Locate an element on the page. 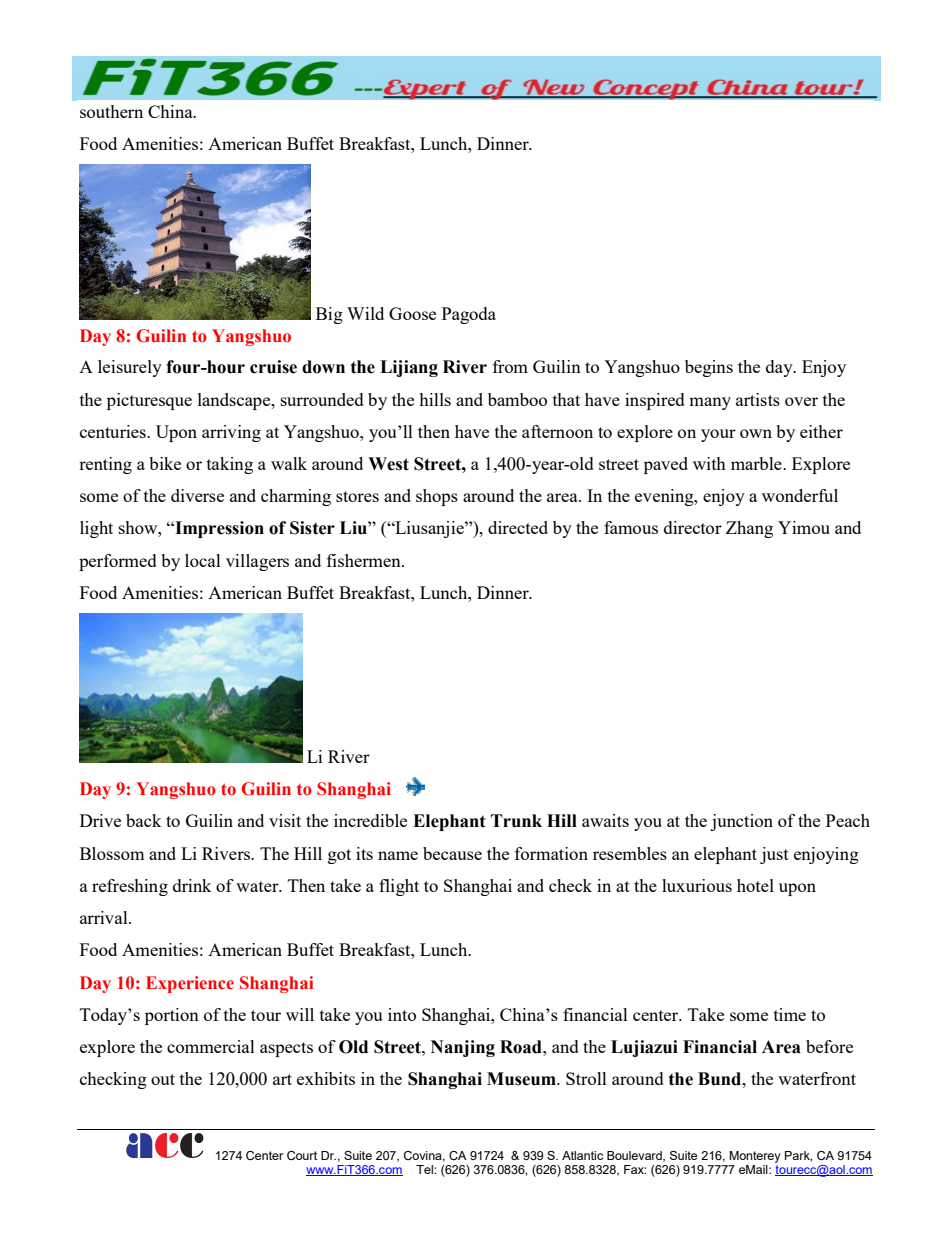  local is located at coordinates (203, 560).
